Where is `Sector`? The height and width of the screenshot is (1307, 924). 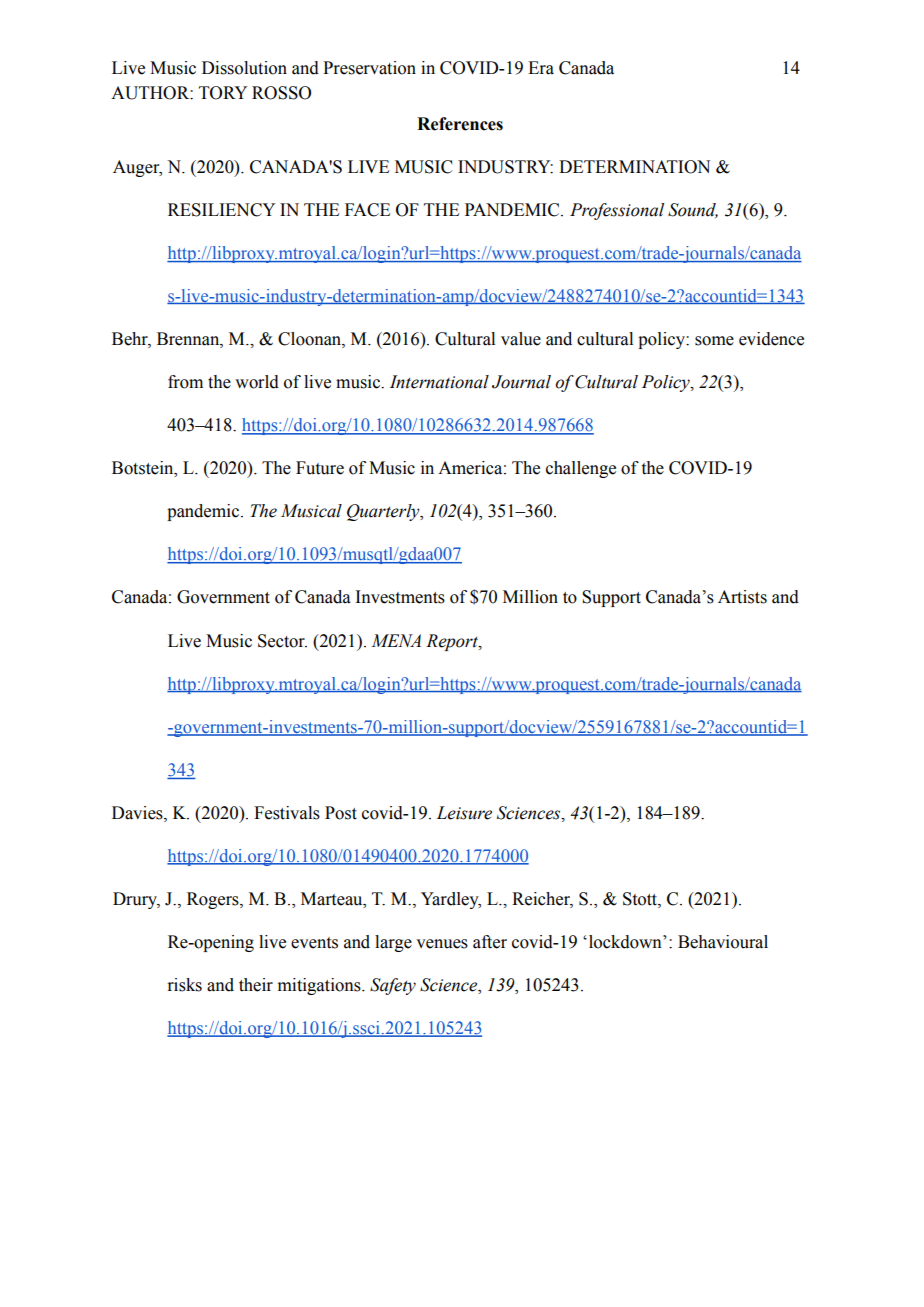 Sector is located at coordinates (282, 641).
